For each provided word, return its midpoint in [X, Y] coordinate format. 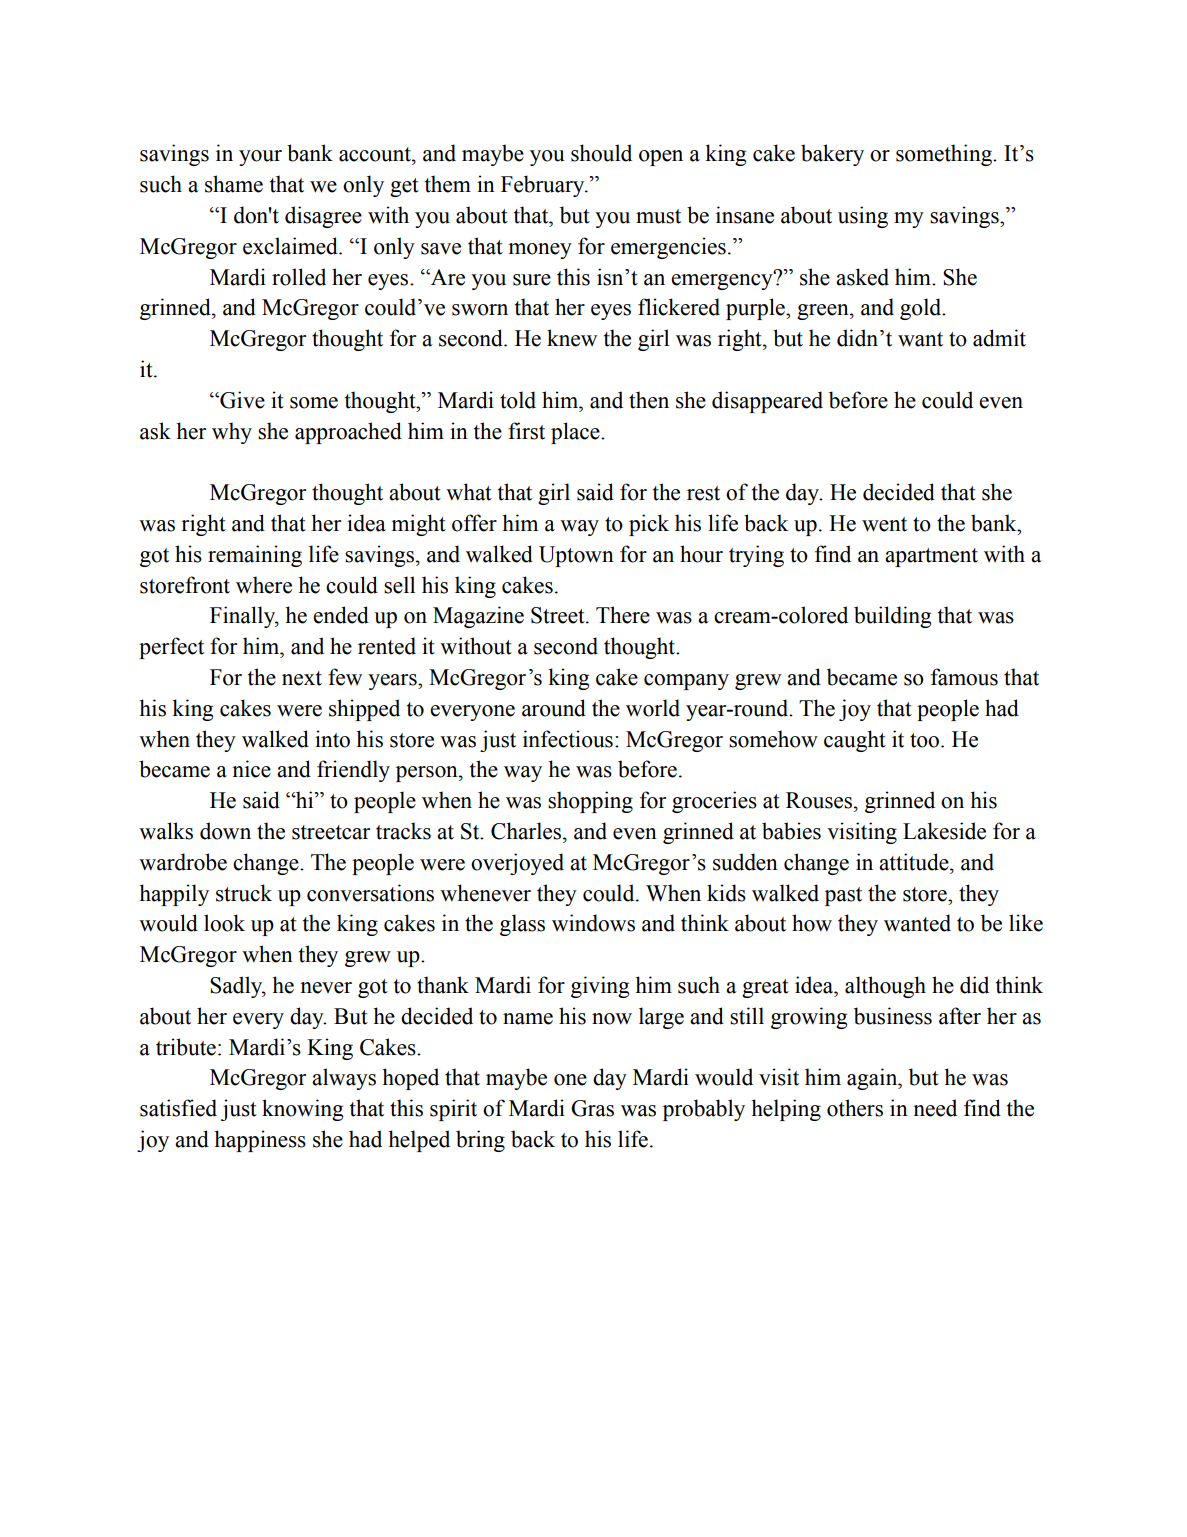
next [302, 678]
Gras [592, 1108]
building [892, 617]
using [863, 217]
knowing [302, 1110]
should [601, 153]
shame [234, 184]
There [623, 615]
